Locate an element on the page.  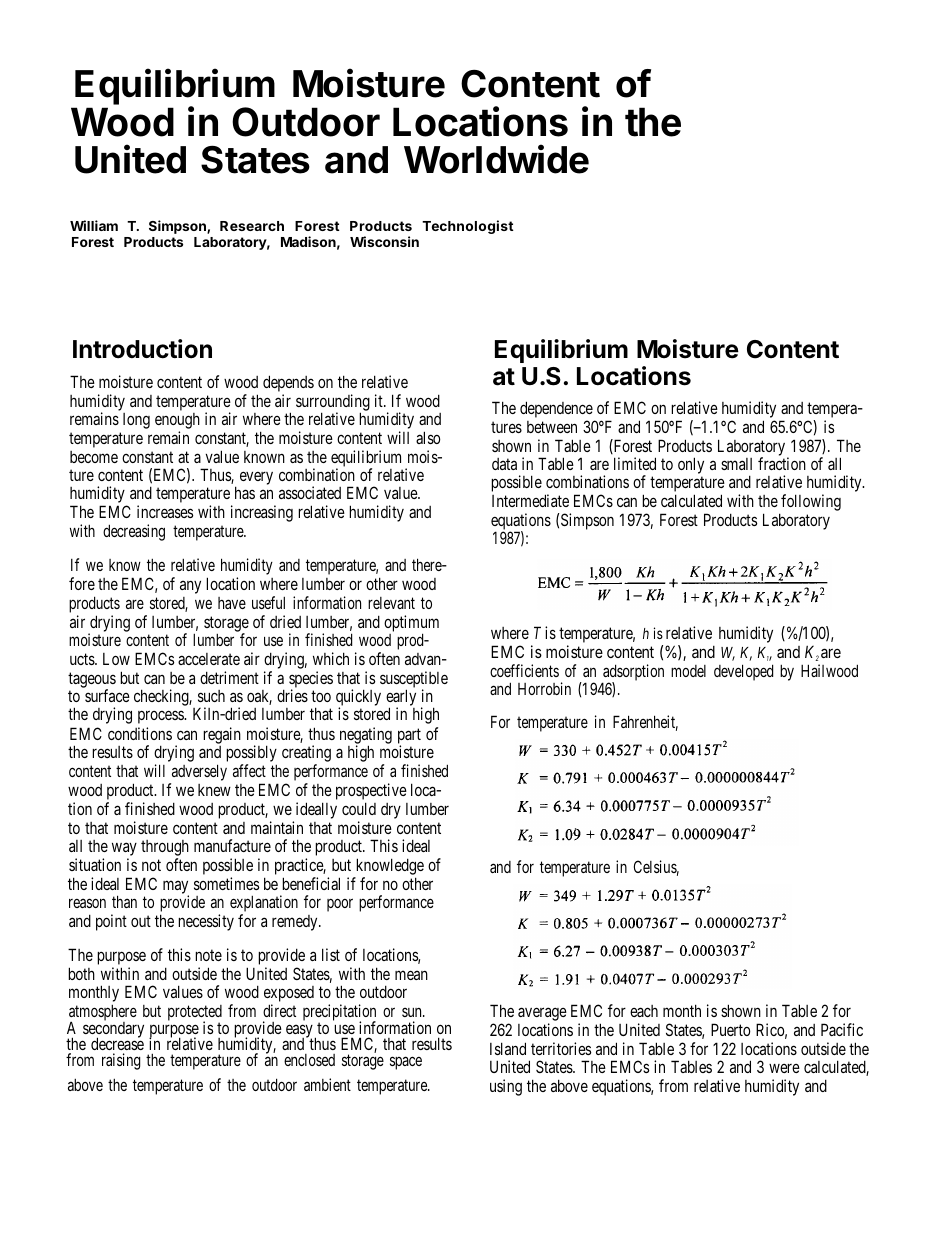
small is located at coordinates (736, 464).
